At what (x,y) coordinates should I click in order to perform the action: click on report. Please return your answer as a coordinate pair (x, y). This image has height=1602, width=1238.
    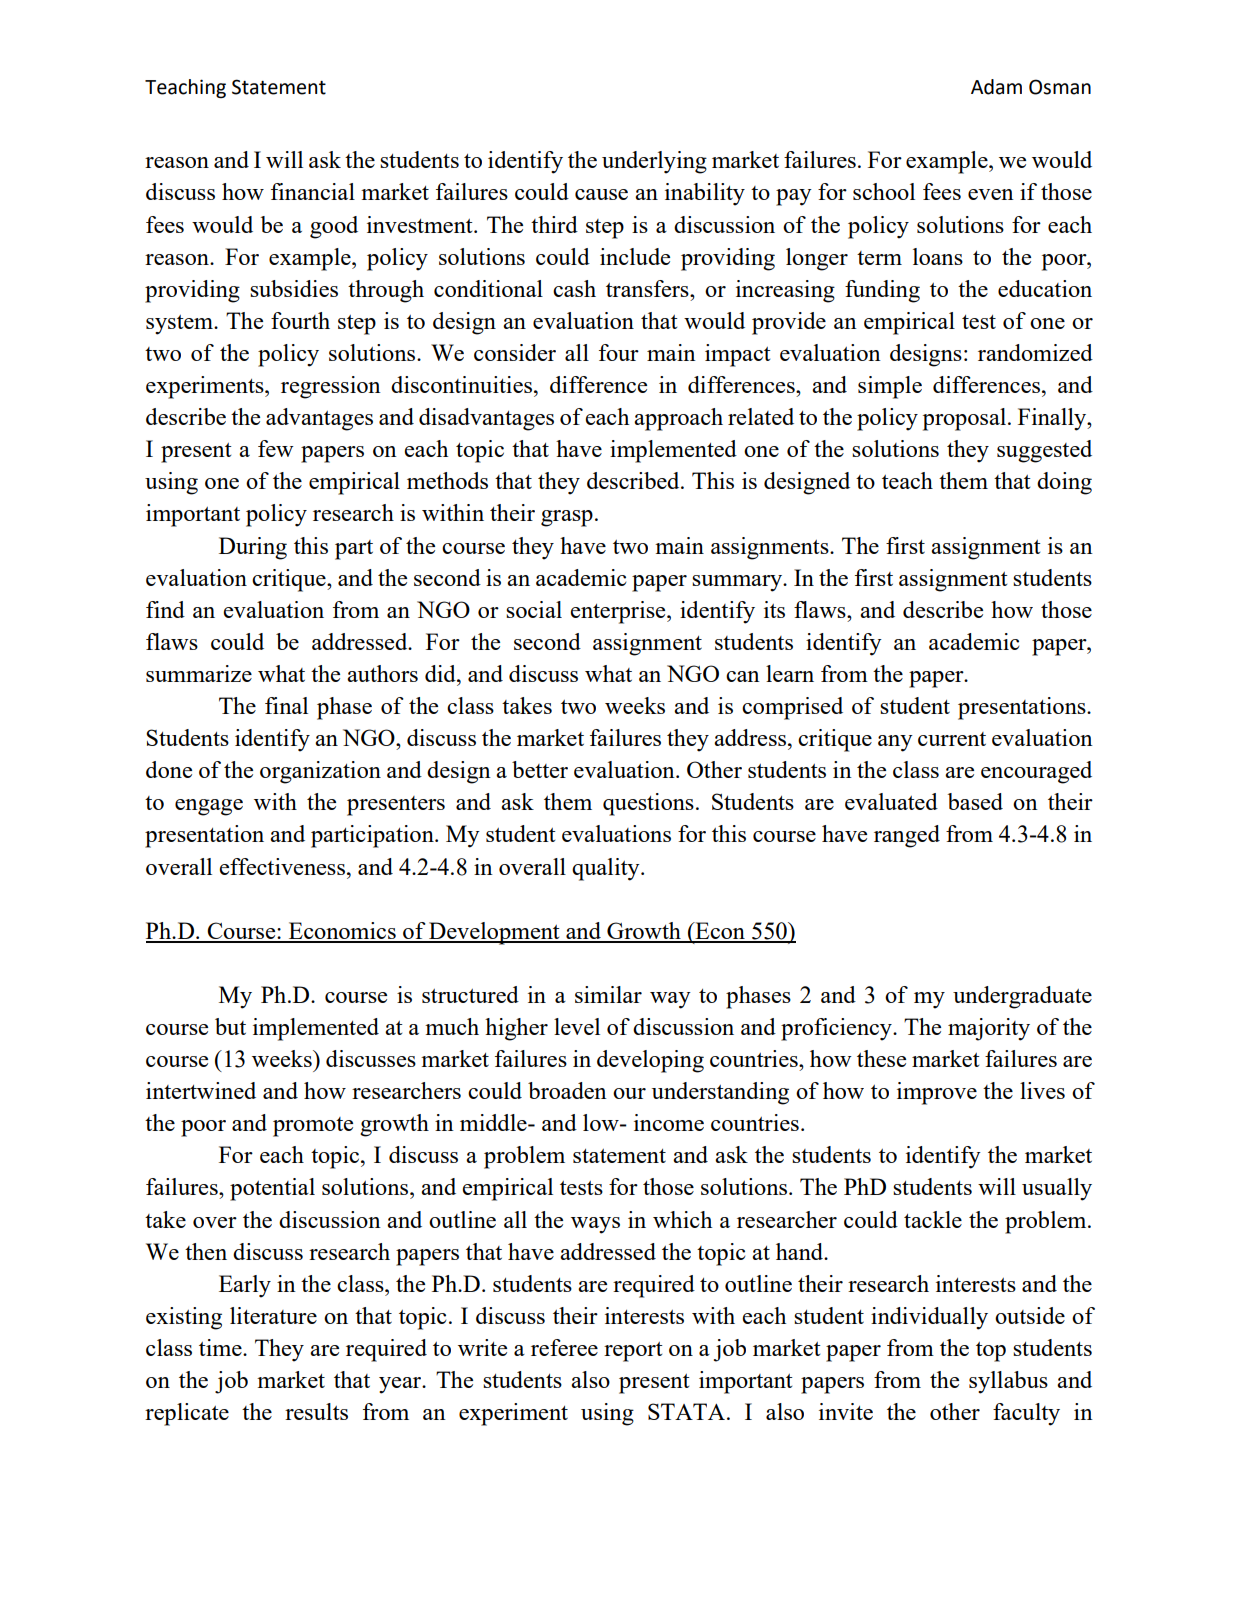
    Looking at the image, I should click on (633, 1352).
